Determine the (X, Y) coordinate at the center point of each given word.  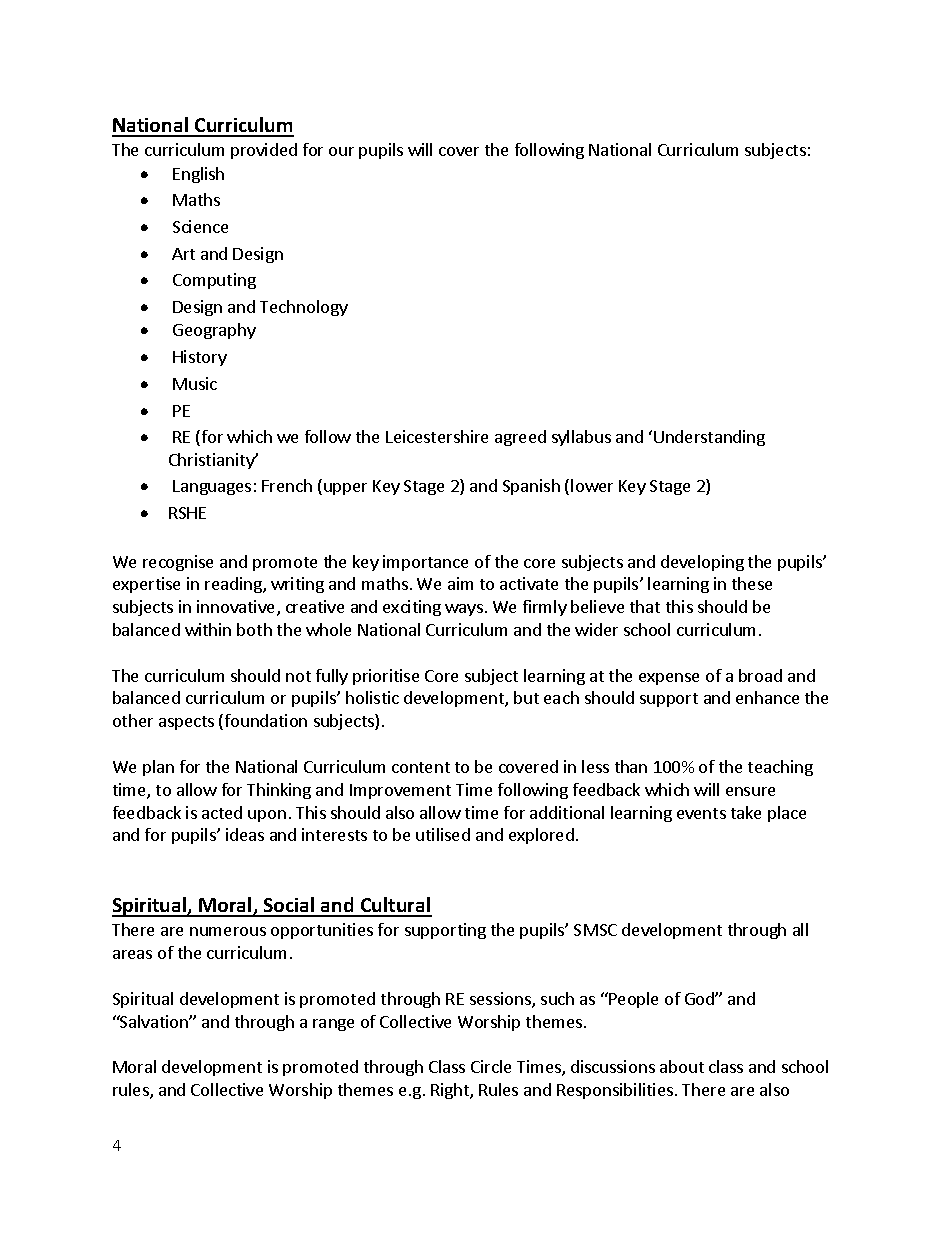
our (341, 151)
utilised (443, 834)
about (682, 1066)
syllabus (581, 438)
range (333, 1025)
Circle (491, 1066)
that (645, 606)
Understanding (709, 438)
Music (195, 383)
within (208, 629)
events (701, 813)
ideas (245, 834)
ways (464, 610)
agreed (520, 438)
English (198, 175)
